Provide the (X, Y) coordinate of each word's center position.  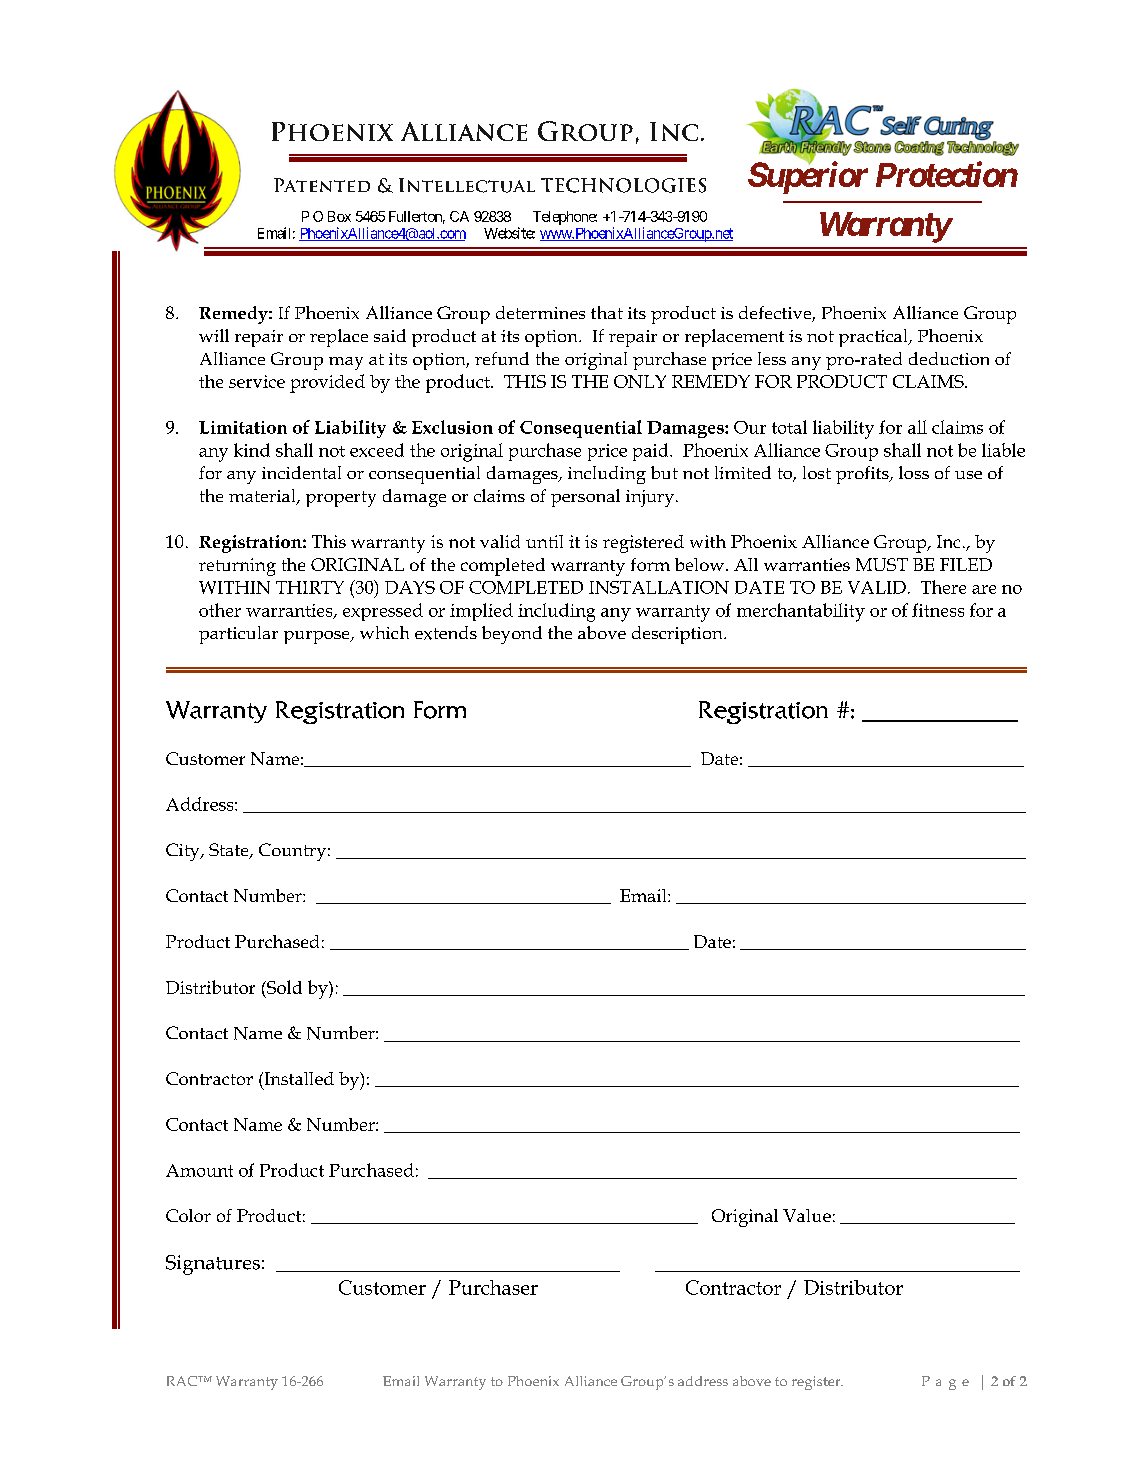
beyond (512, 635)
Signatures (213, 1265)
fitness (938, 610)
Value (807, 1215)
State (230, 851)
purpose (318, 637)
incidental (301, 472)
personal (585, 498)
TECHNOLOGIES (623, 185)
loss (914, 472)
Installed (298, 1078)
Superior (808, 178)
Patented (322, 185)
